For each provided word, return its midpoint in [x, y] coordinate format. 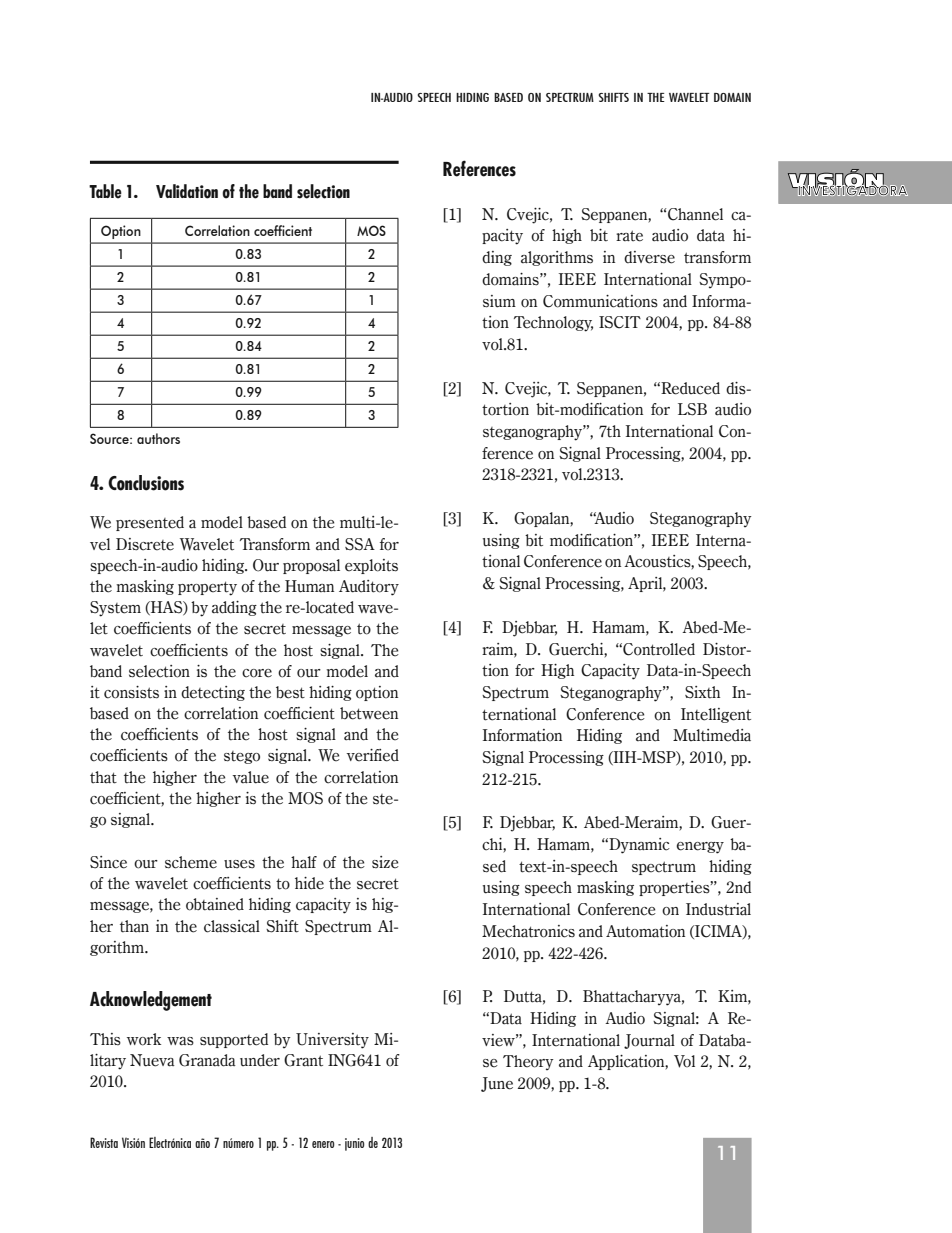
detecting [213, 693]
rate [629, 236]
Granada [207, 1060]
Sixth [702, 692]
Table [105, 191]
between [369, 713]
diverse [649, 257]
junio [355, 1144]
